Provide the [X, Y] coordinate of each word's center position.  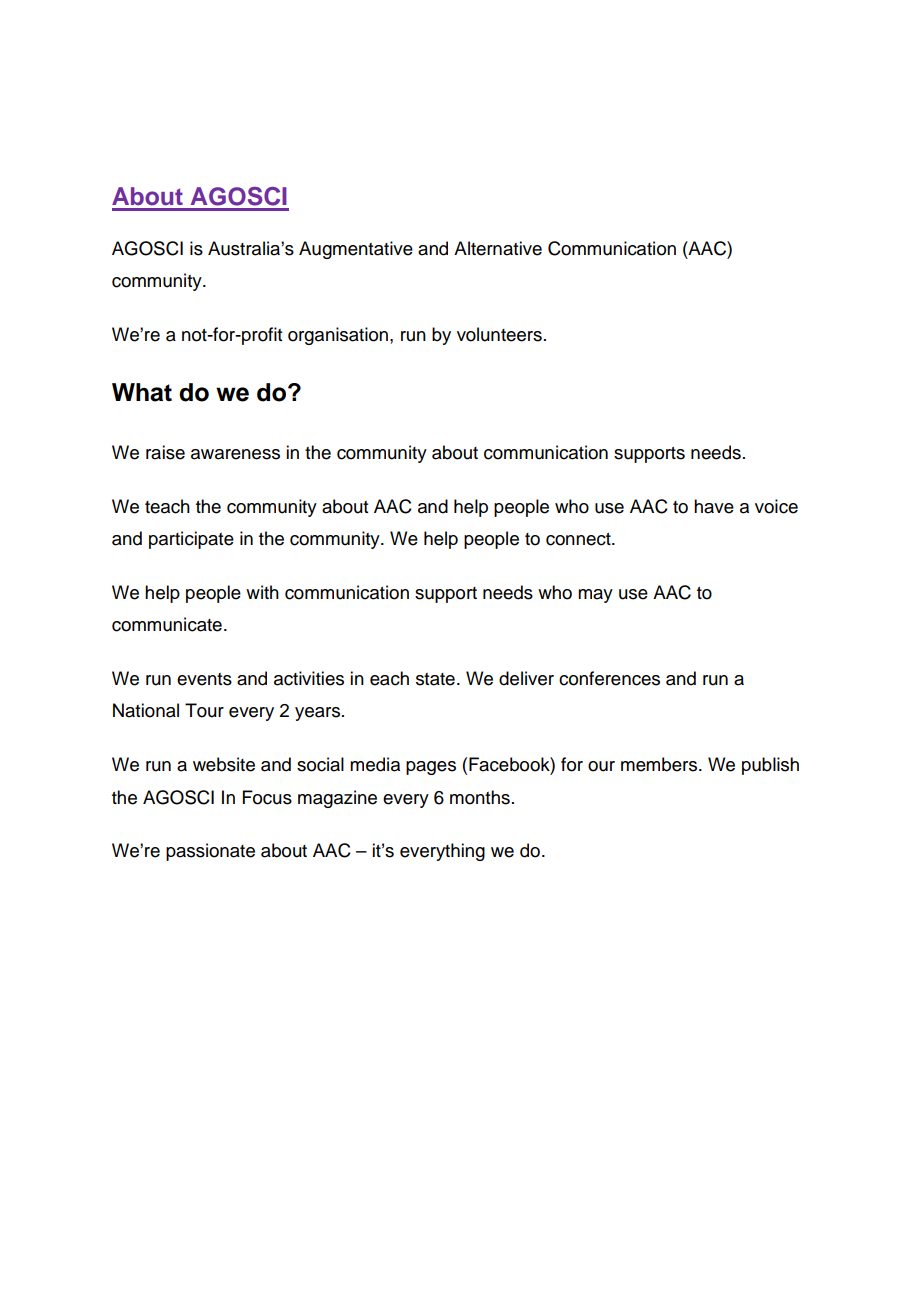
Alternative [498, 248]
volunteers [499, 334]
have [714, 506]
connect [579, 539]
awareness [235, 454]
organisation [338, 336]
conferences [609, 678]
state [435, 679]
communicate [167, 624]
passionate [210, 852]
